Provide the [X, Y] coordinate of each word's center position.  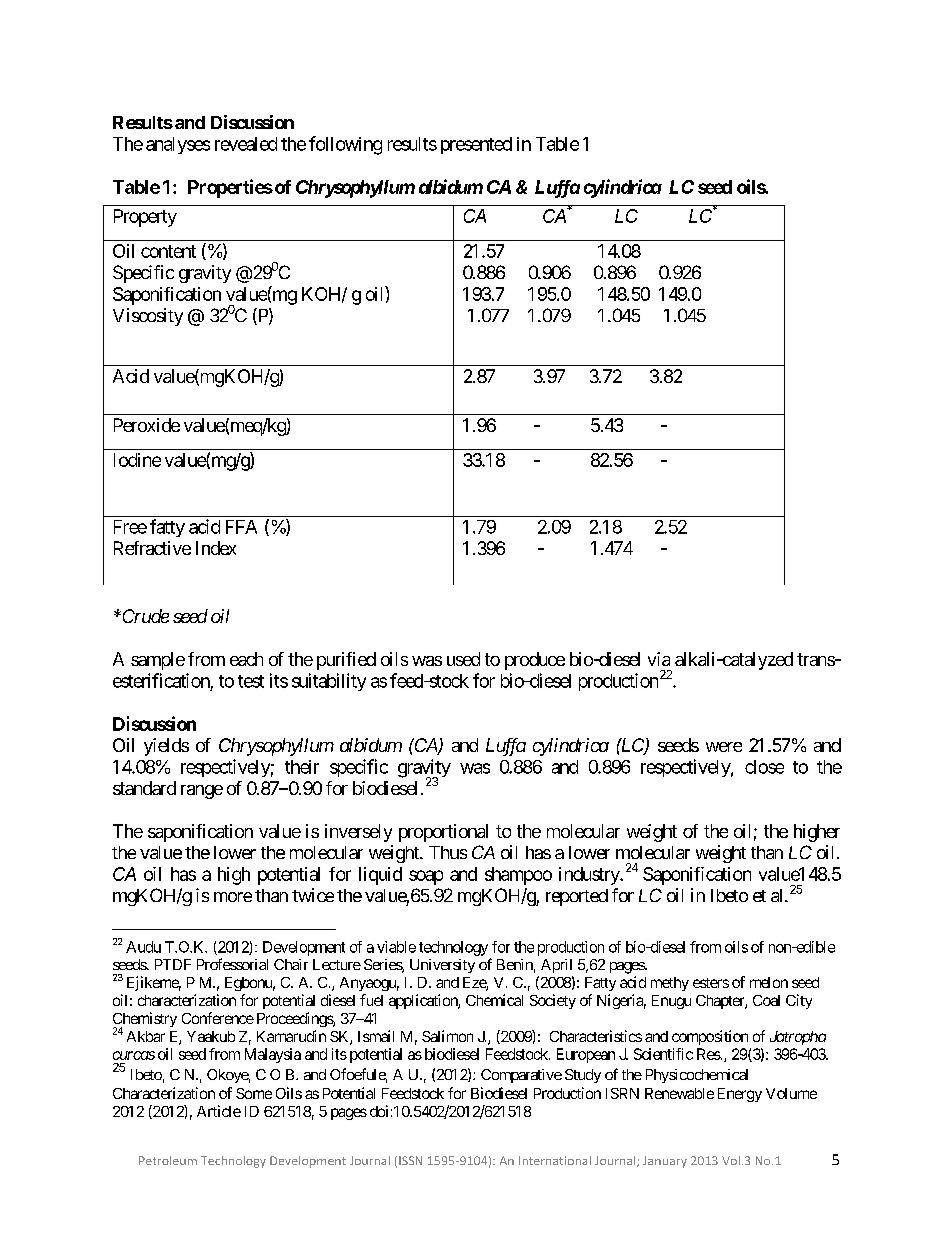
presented [476, 145]
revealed [246, 144]
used [463, 659]
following [345, 145]
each [246, 659]
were [724, 747]
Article [219, 1111]
